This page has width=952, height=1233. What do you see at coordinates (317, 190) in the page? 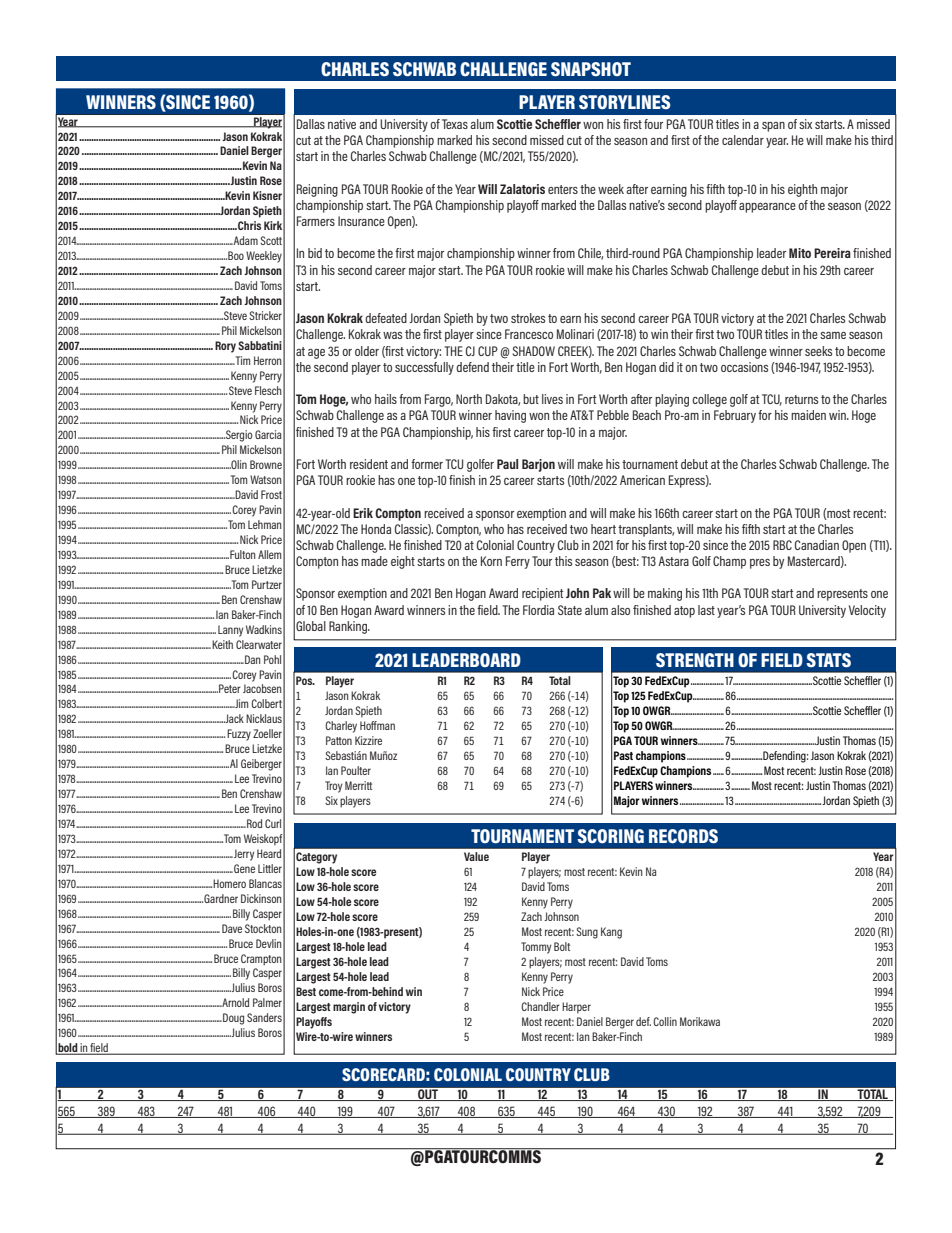
I see `Reigning` at bounding box center [317, 190].
